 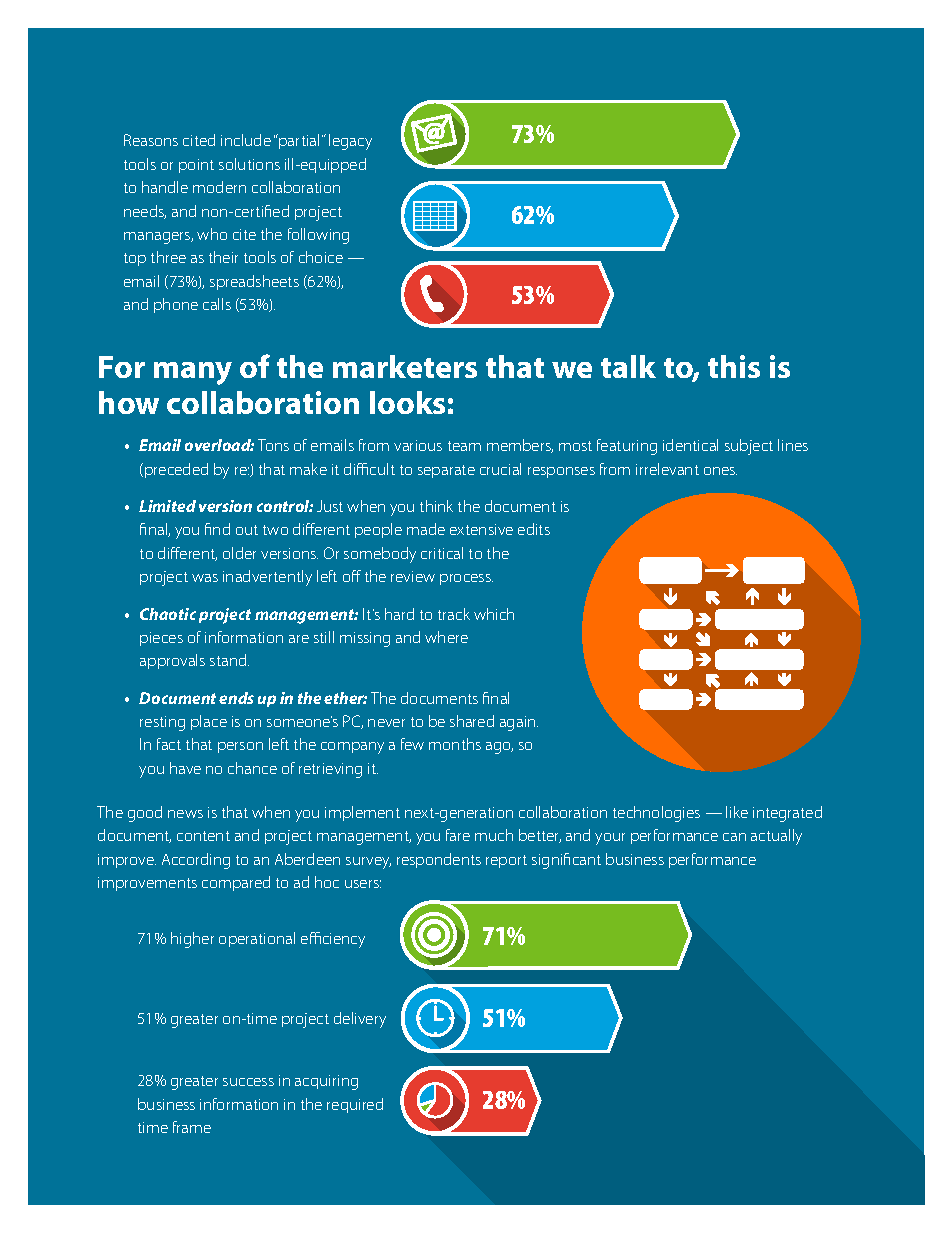 I want to click on According, so click(x=196, y=861).
